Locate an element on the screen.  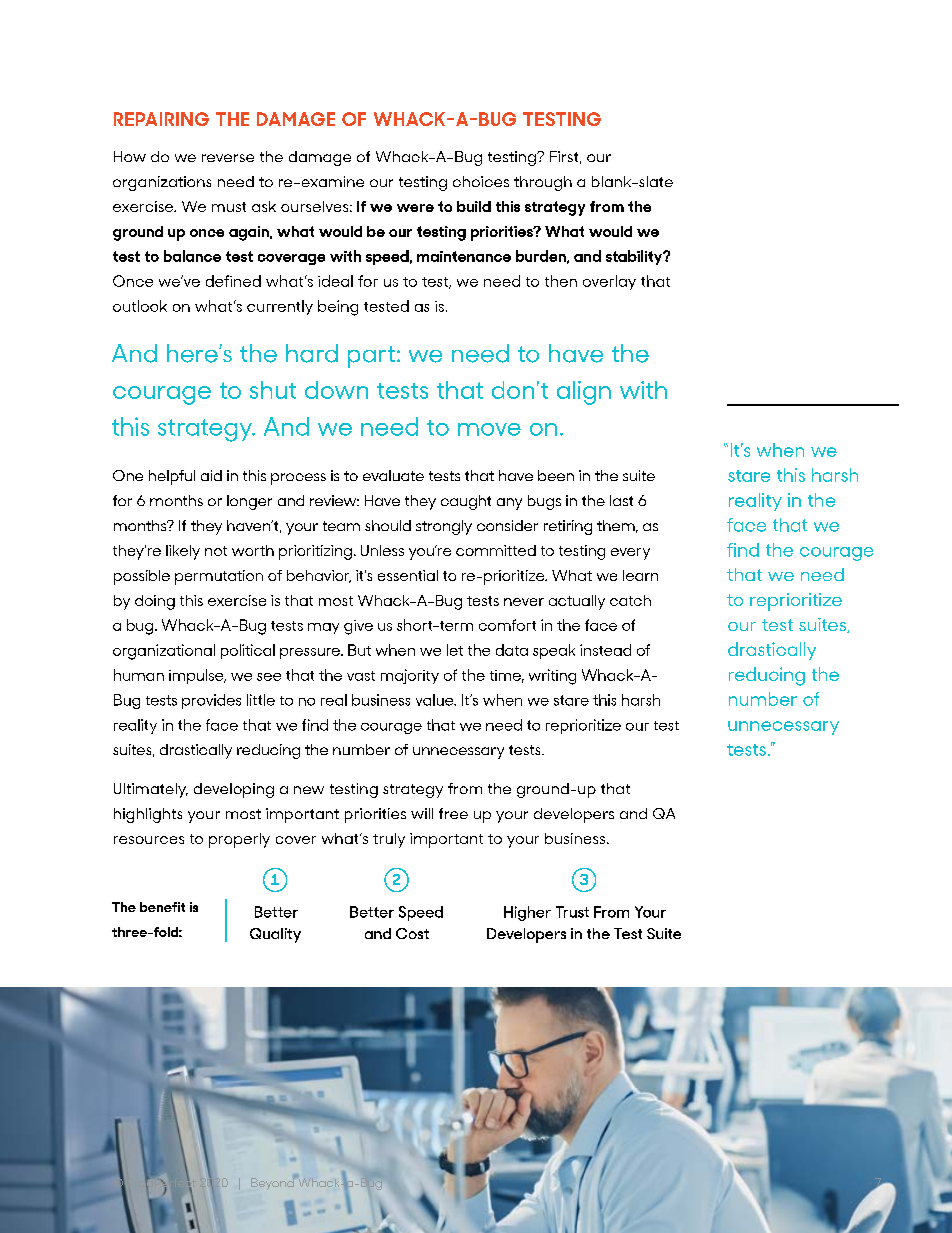
aid is located at coordinates (211, 475).
